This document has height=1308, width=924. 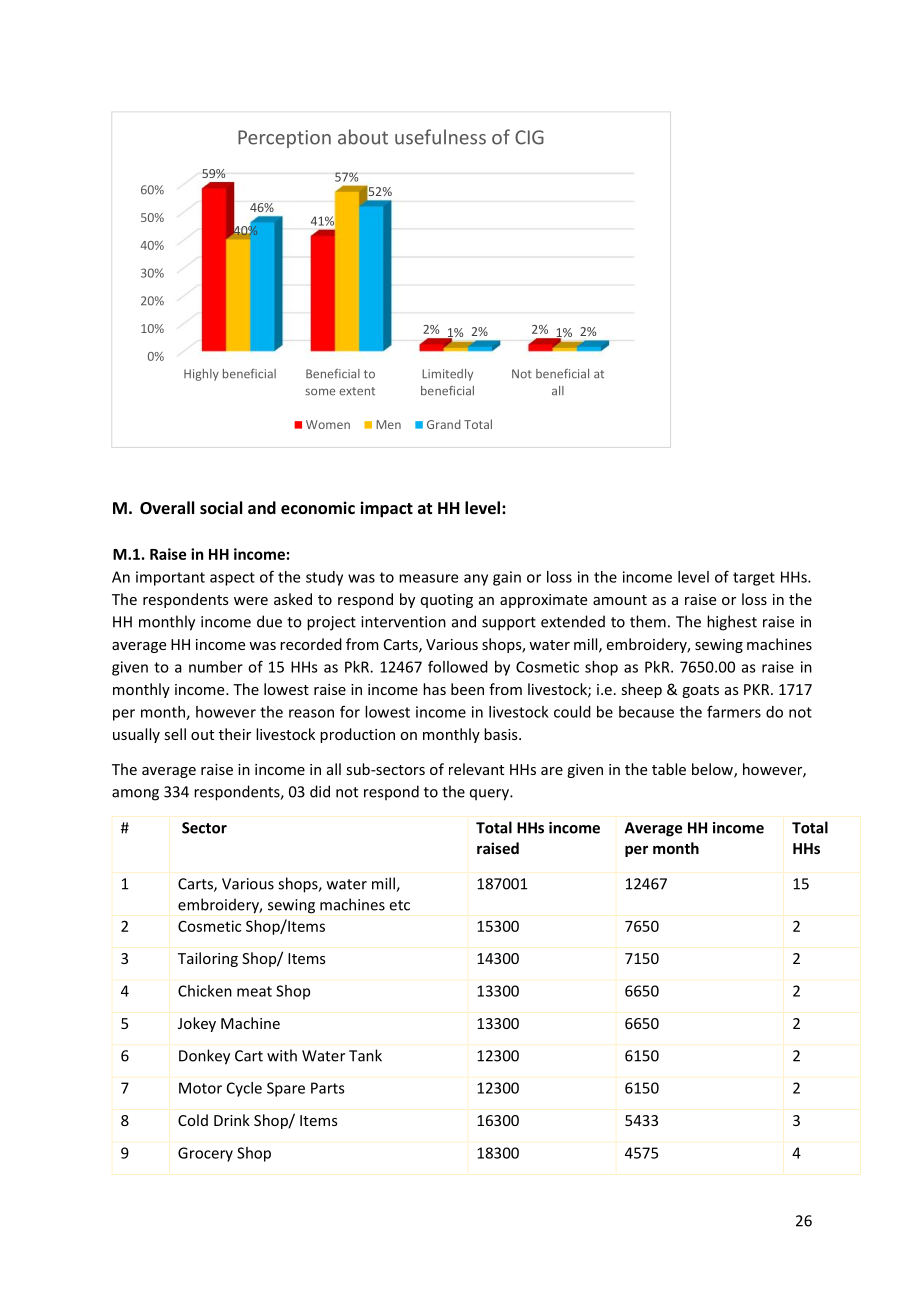 What do you see at coordinates (490, 795) in the document?
I see `query` at bounding box center [490, 795].
